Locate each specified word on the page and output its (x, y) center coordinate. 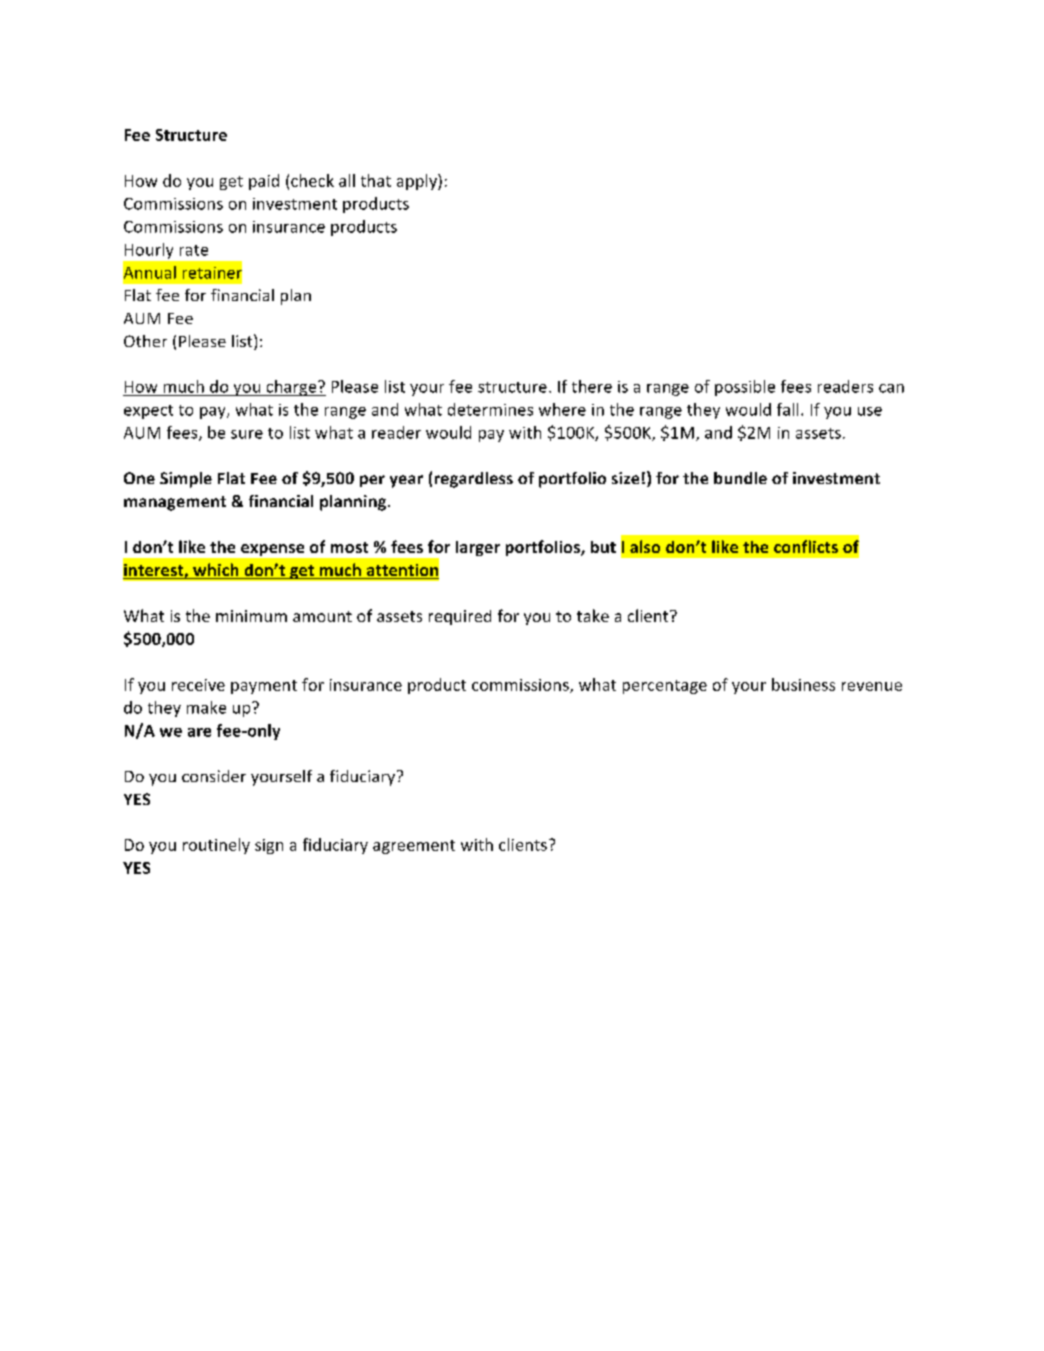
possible (745, 388)
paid (264, 182)
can (891, 388)
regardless (474, 480)
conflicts (806, 546)
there (592, 386)
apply (418, 182)
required (460, 617)
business (803, 684)
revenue (872, 686)
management (175, 503)
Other (145, 341)
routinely (216, 846)
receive (198, 685)
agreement (414, 847)
